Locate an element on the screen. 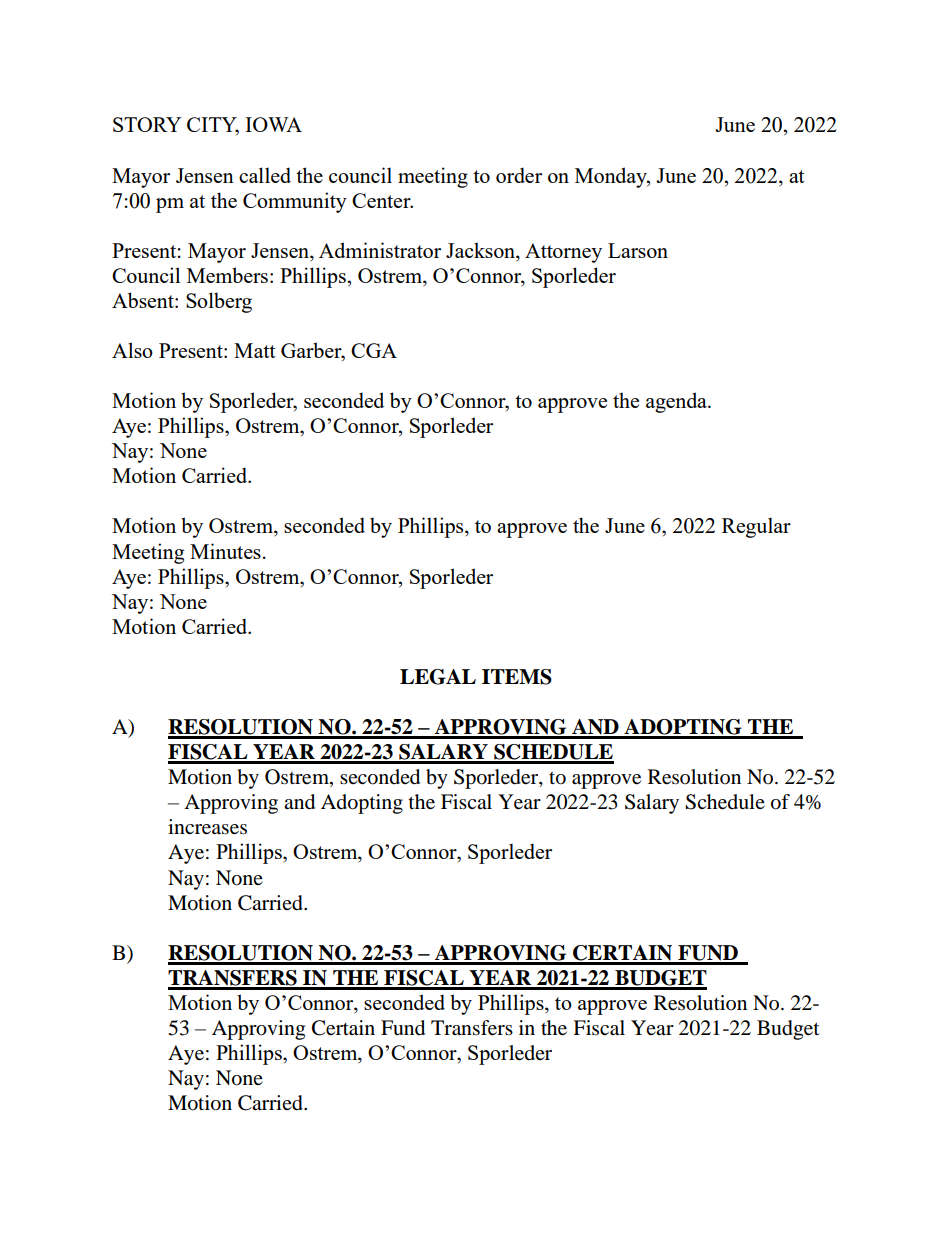 This screenshot has width=952, height=1233. Larson is located at coordinates (638, 250).
